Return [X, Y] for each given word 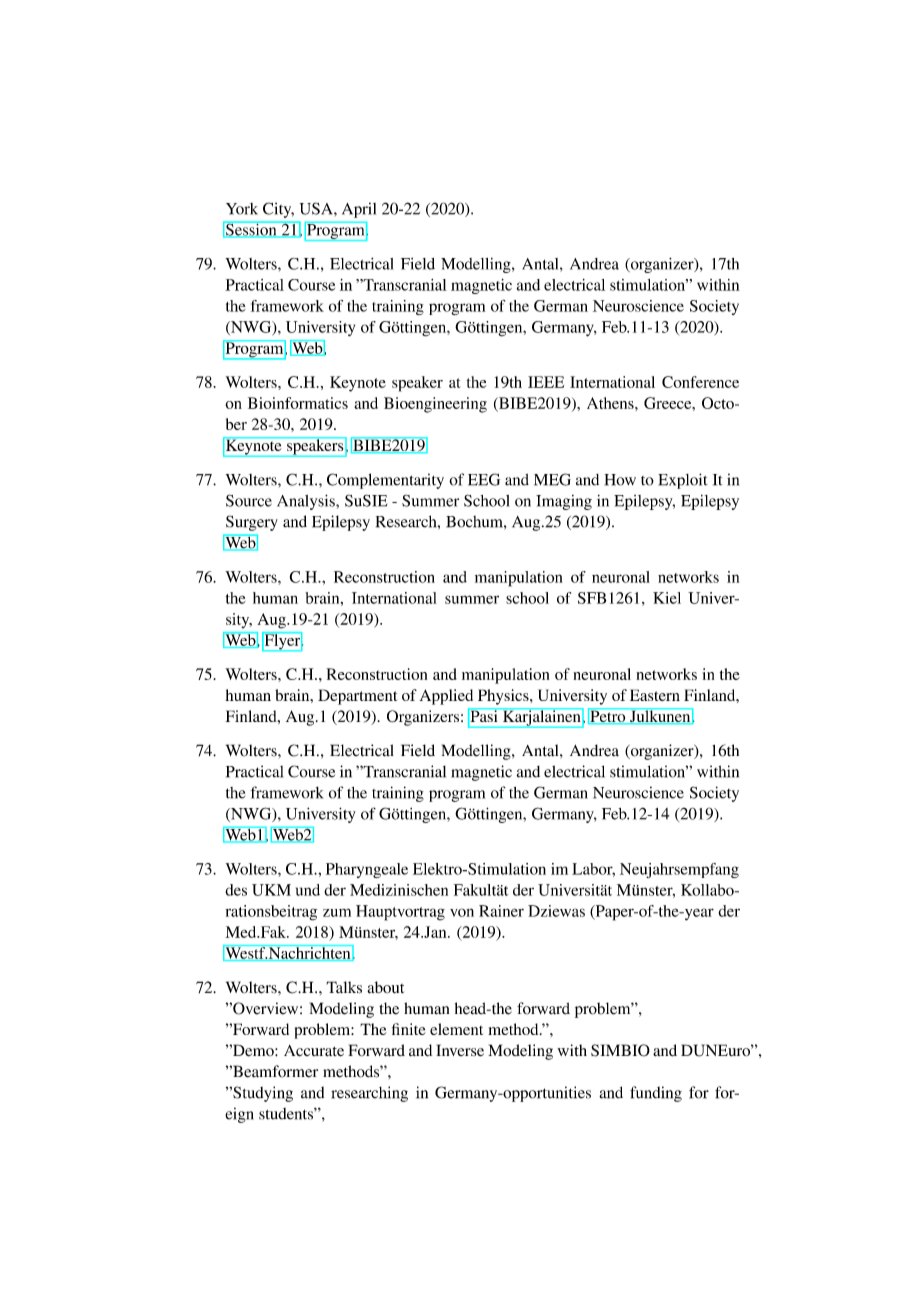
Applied [446, 697]
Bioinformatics [298, 403]
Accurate [314, 1051]
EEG [484, 479]
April [359, 210]
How [620, 480]
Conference [700, 382]
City [278, 210]
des [236, 890]
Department [357, 697]
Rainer [501, 911]
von [462, 912]
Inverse [460, 1050]
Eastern [655, 695]
